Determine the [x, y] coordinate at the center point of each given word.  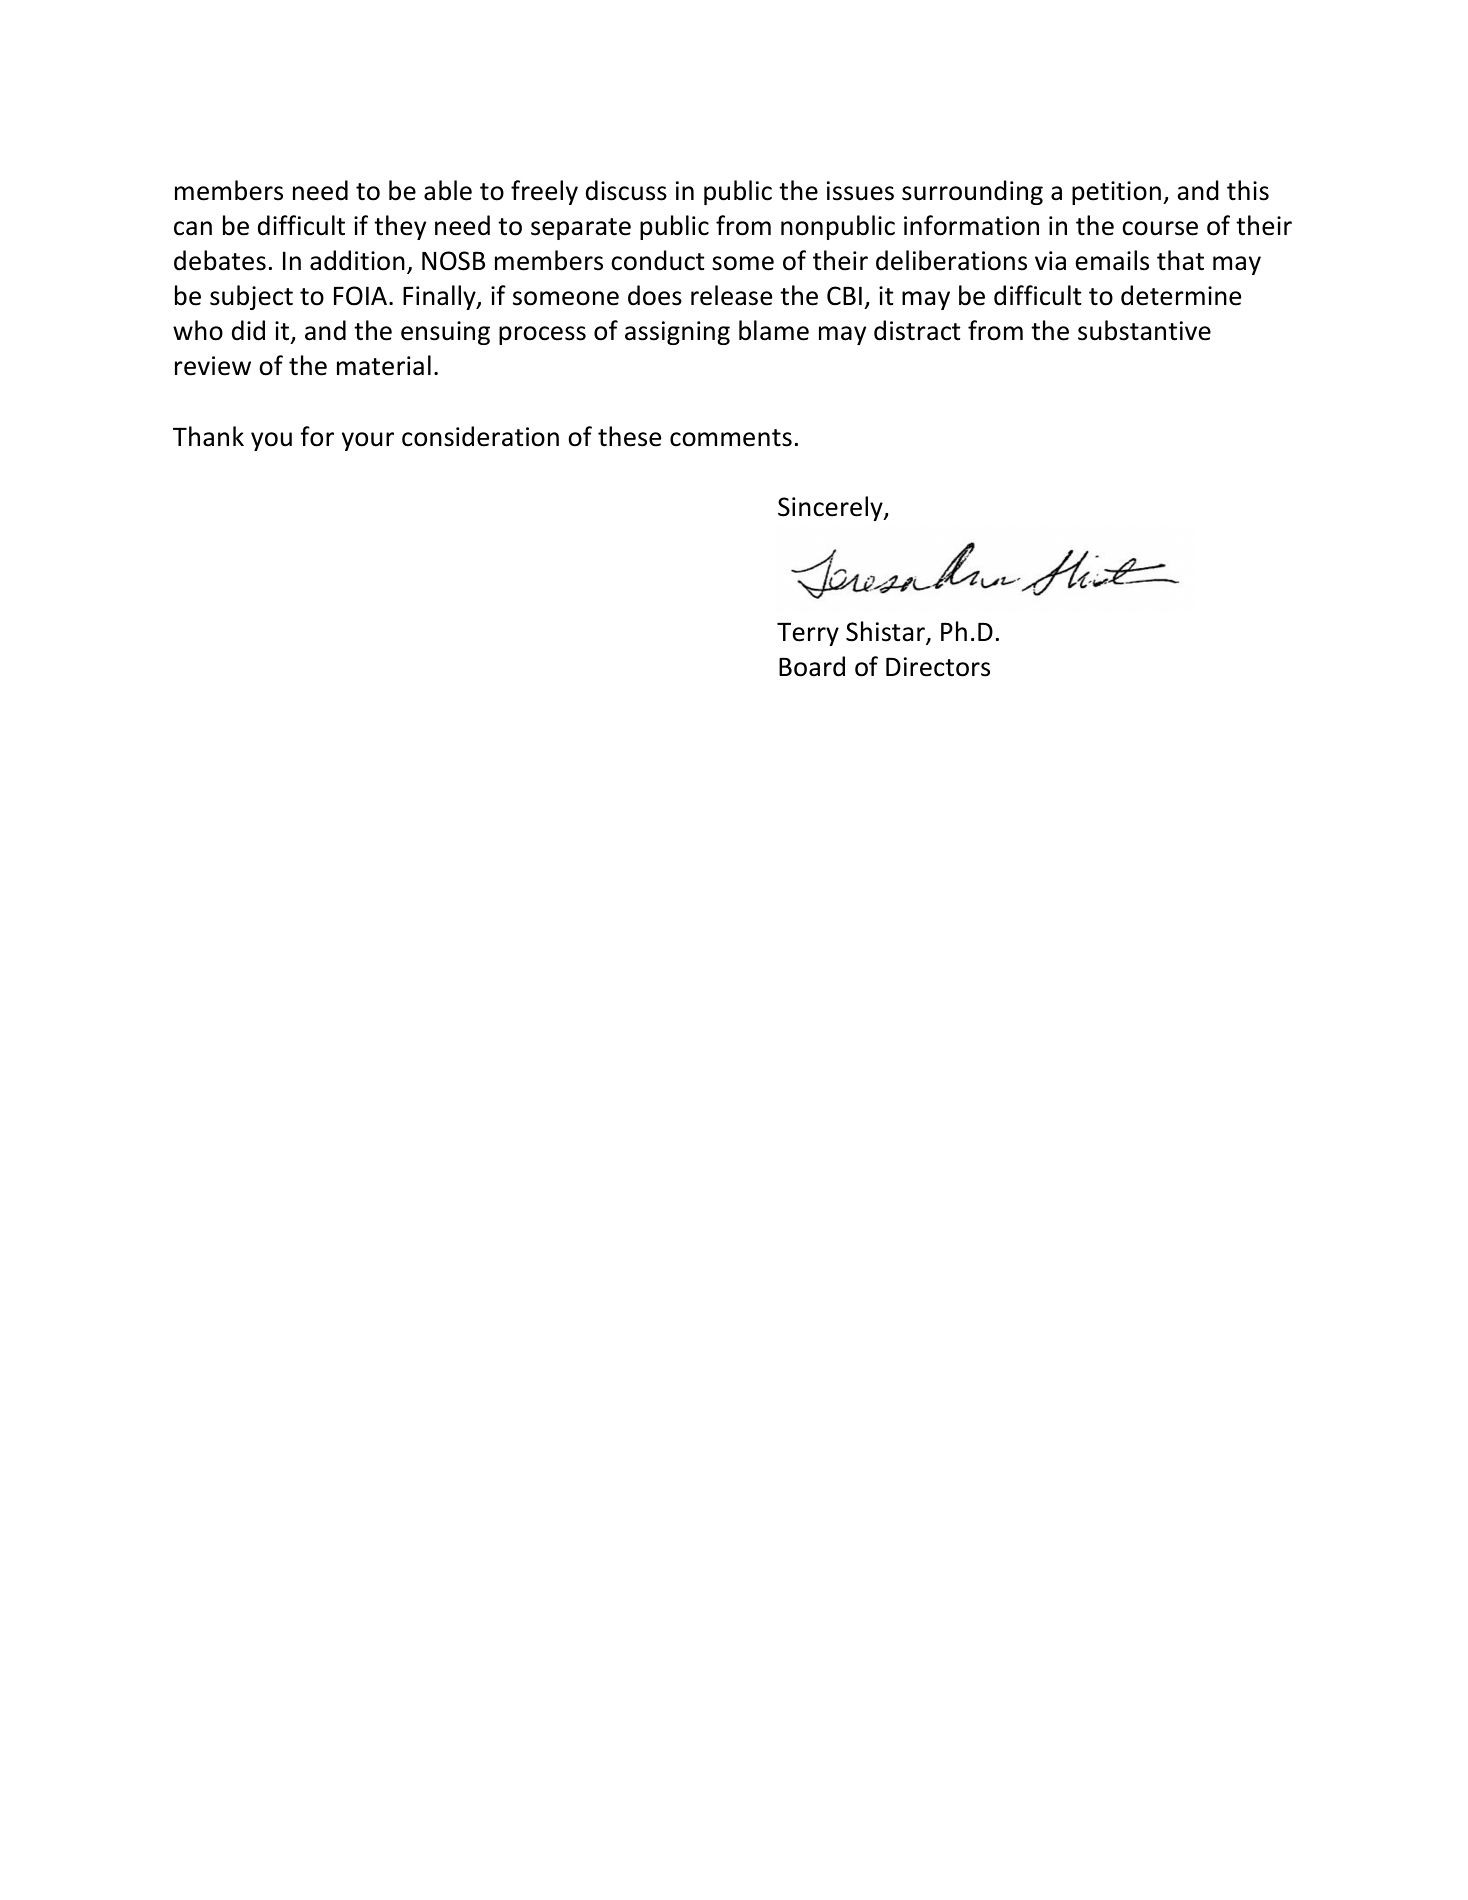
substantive [1144, 330]
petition [1116, 193]
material [384, 365]
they [400, 227]
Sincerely [831, 508]
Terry [808, 634]
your [368, 441]
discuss [626, 190]
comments [731, 438]
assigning [677, 333]
